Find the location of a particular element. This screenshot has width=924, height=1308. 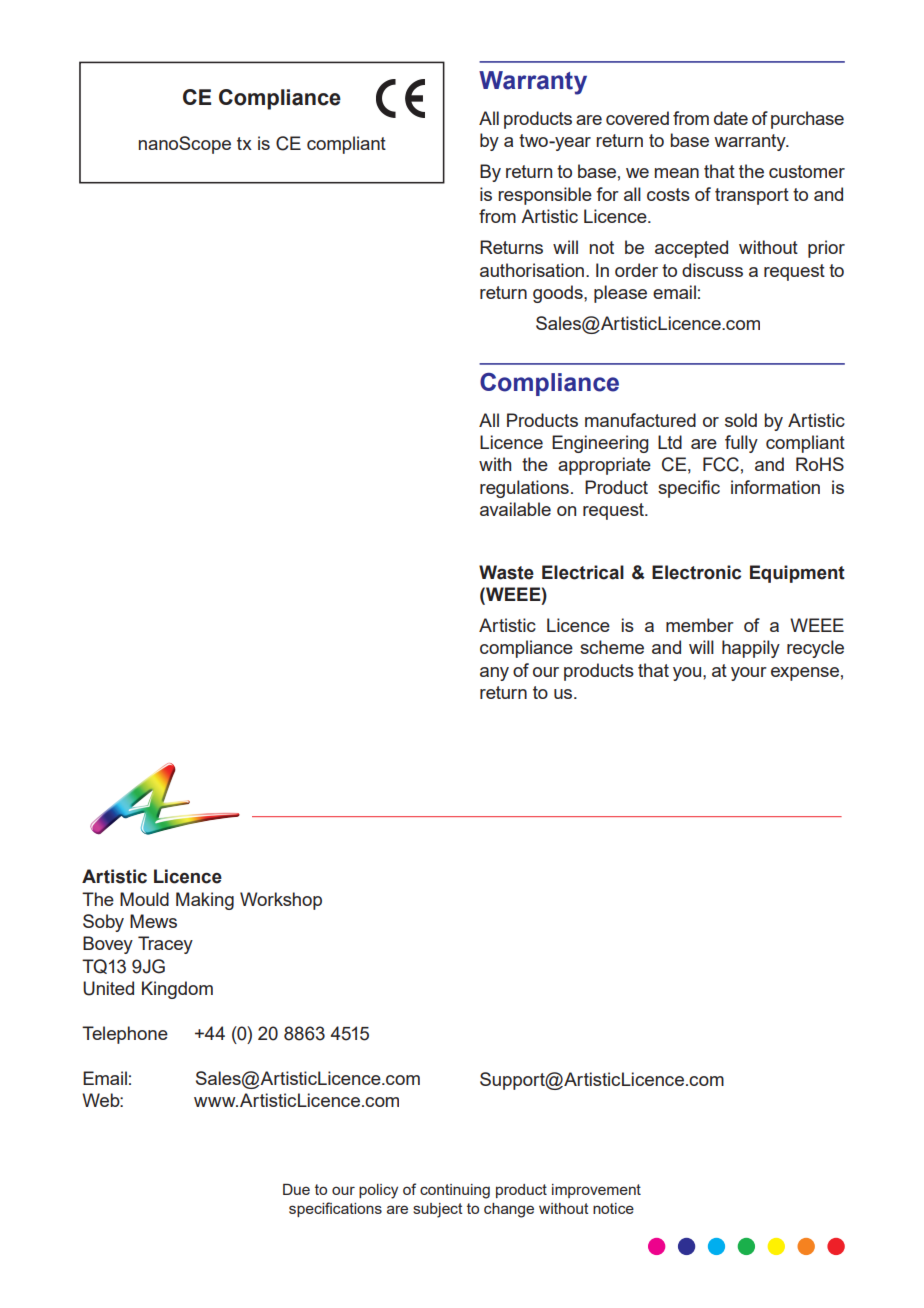

available is located at coordinates (515, 509).
